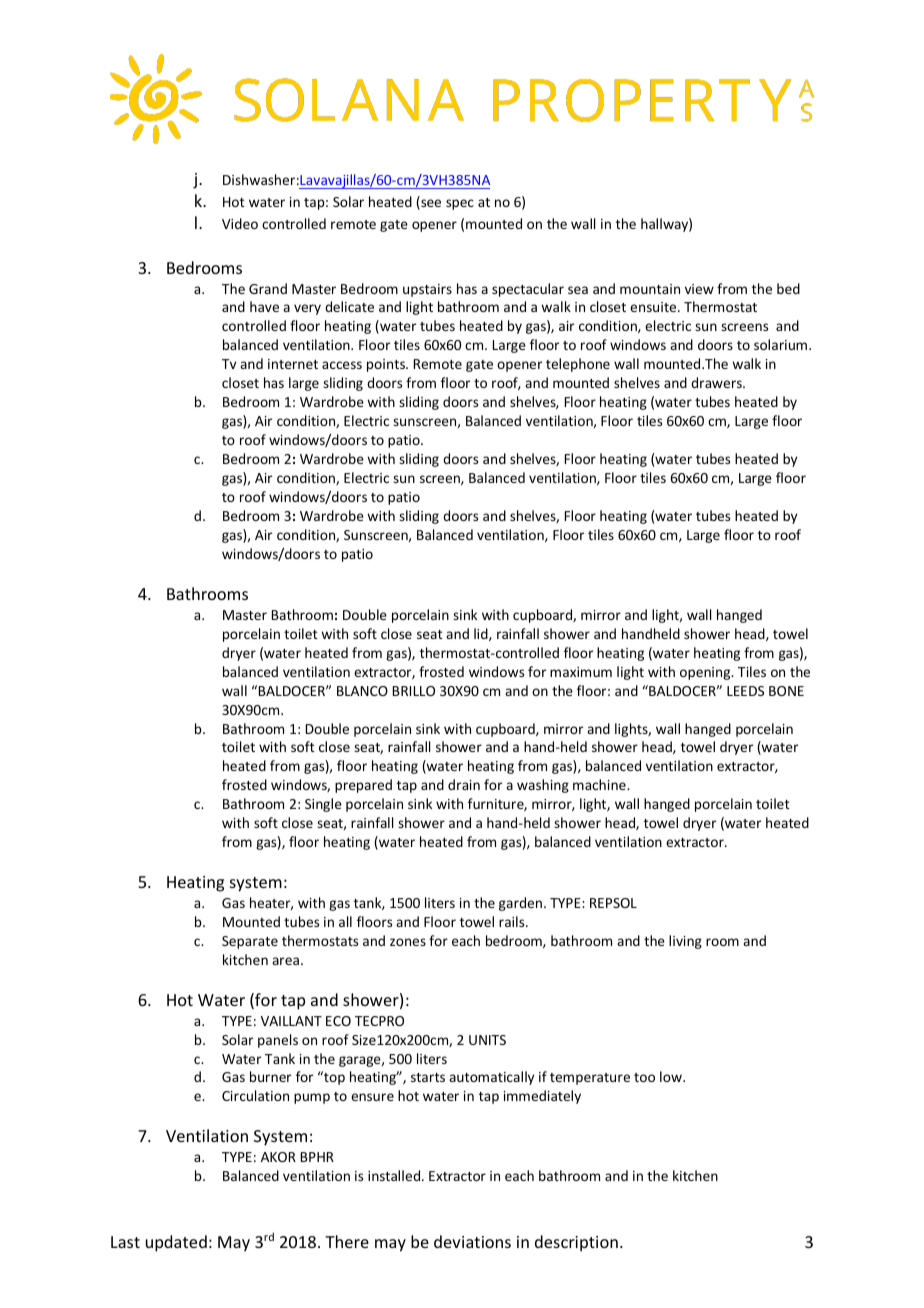 Image resolution: width=924 pixels, height=1308 pixels. Describe the element at coordinates (699, 289) in the screenshot. I see `view` at that location.
